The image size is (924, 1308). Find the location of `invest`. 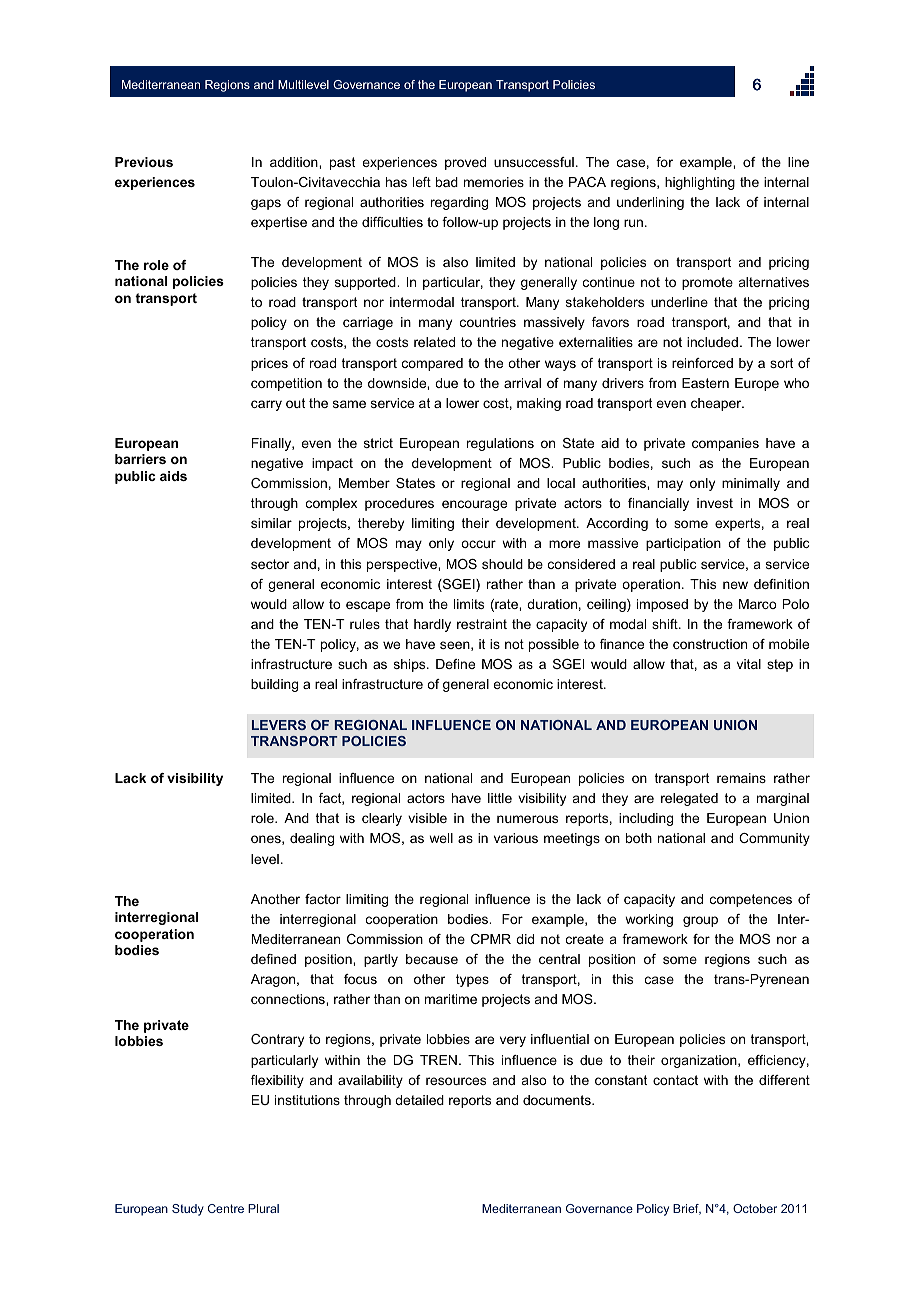

invest is located at coordinates (715, 503).
